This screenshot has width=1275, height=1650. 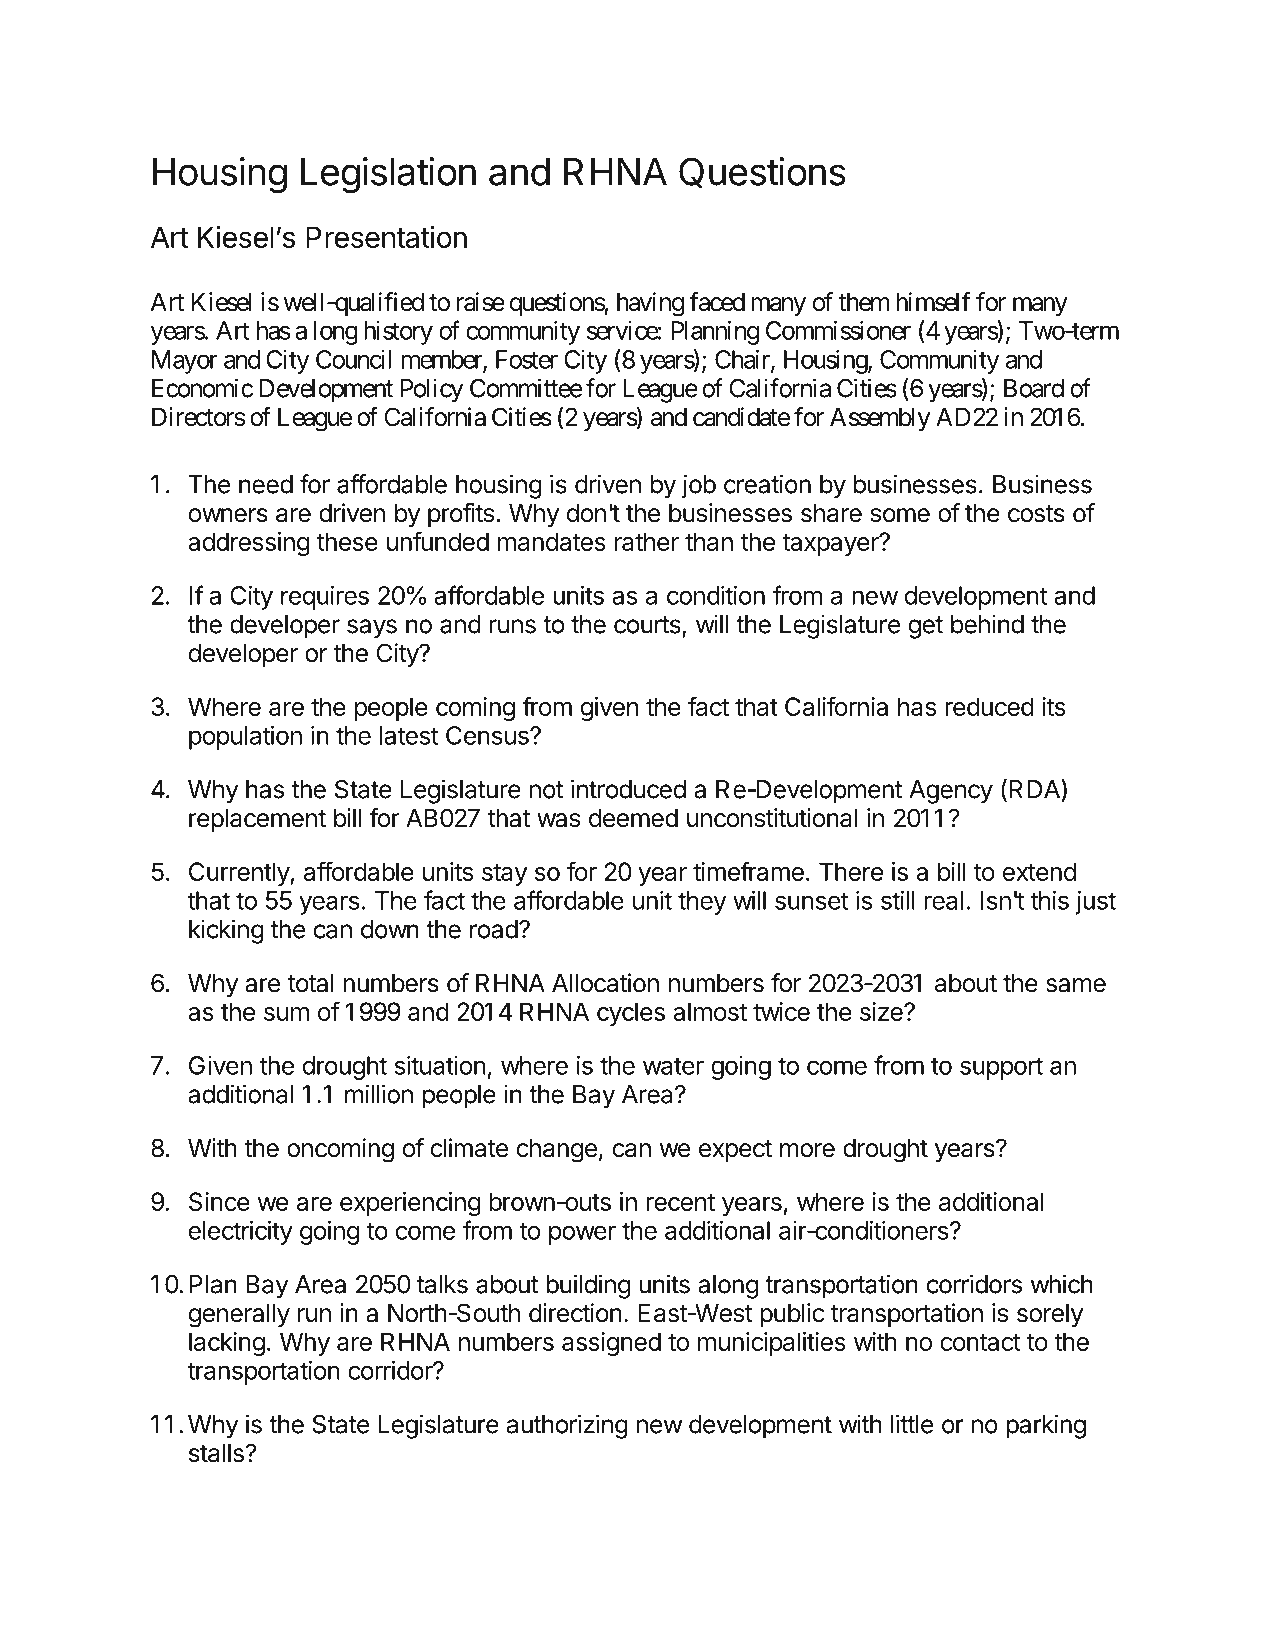 What do you see at coordinates (647, 625) in the screenshot?
I see `courts` at bounding box center [647, 625].
